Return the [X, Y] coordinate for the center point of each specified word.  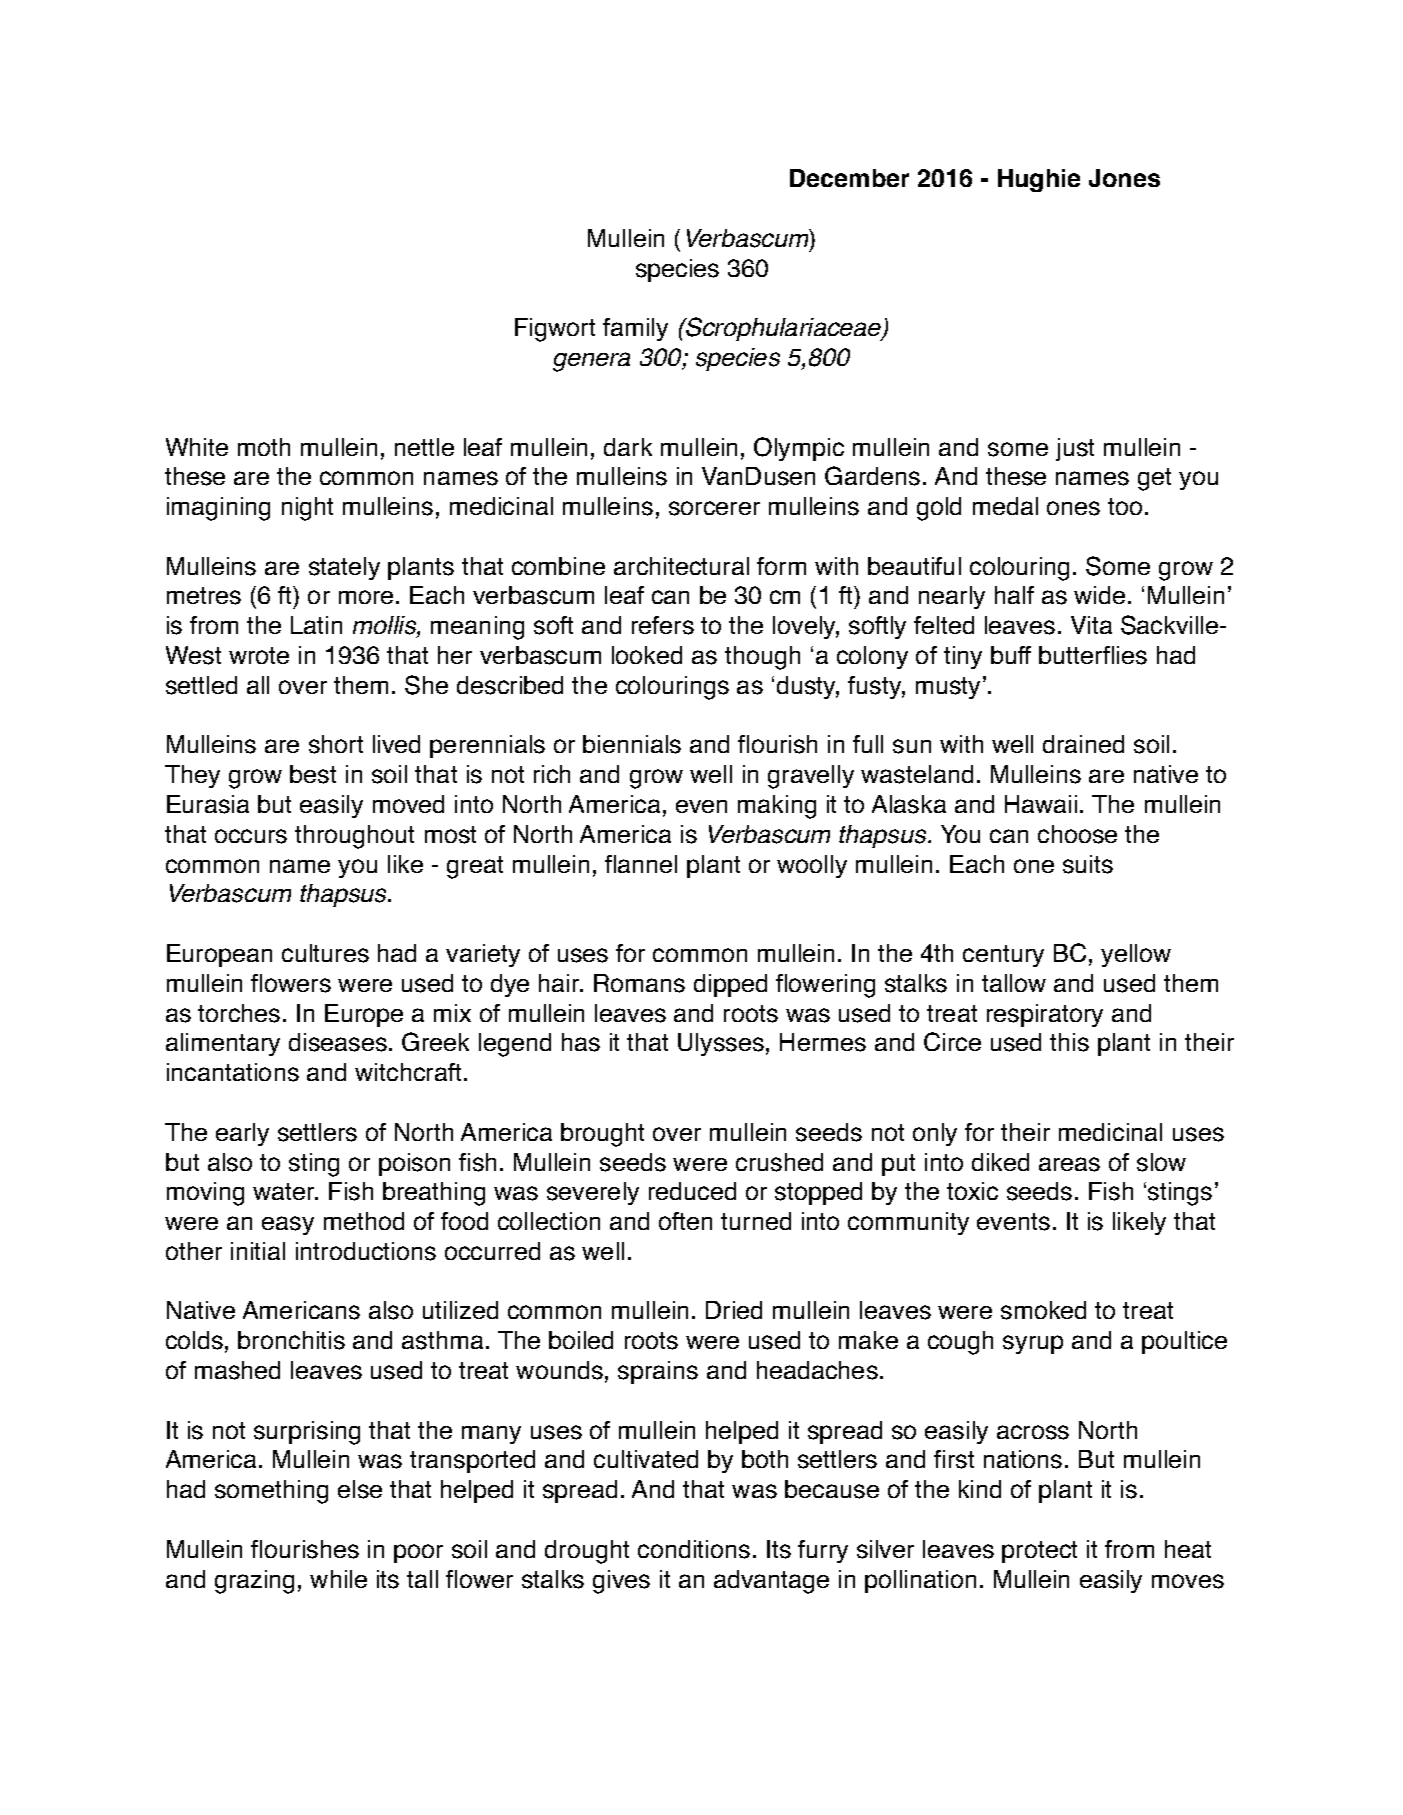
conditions [694, 1549]
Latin [316, 625]
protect [1039, 1552]
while [338, 1579]
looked [647, 655]
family [635, 329]
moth [264, 447]
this [1069, 1042]
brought [602, 1135]
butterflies [1093, 655]
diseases [338, 1042]
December [849, 178]
